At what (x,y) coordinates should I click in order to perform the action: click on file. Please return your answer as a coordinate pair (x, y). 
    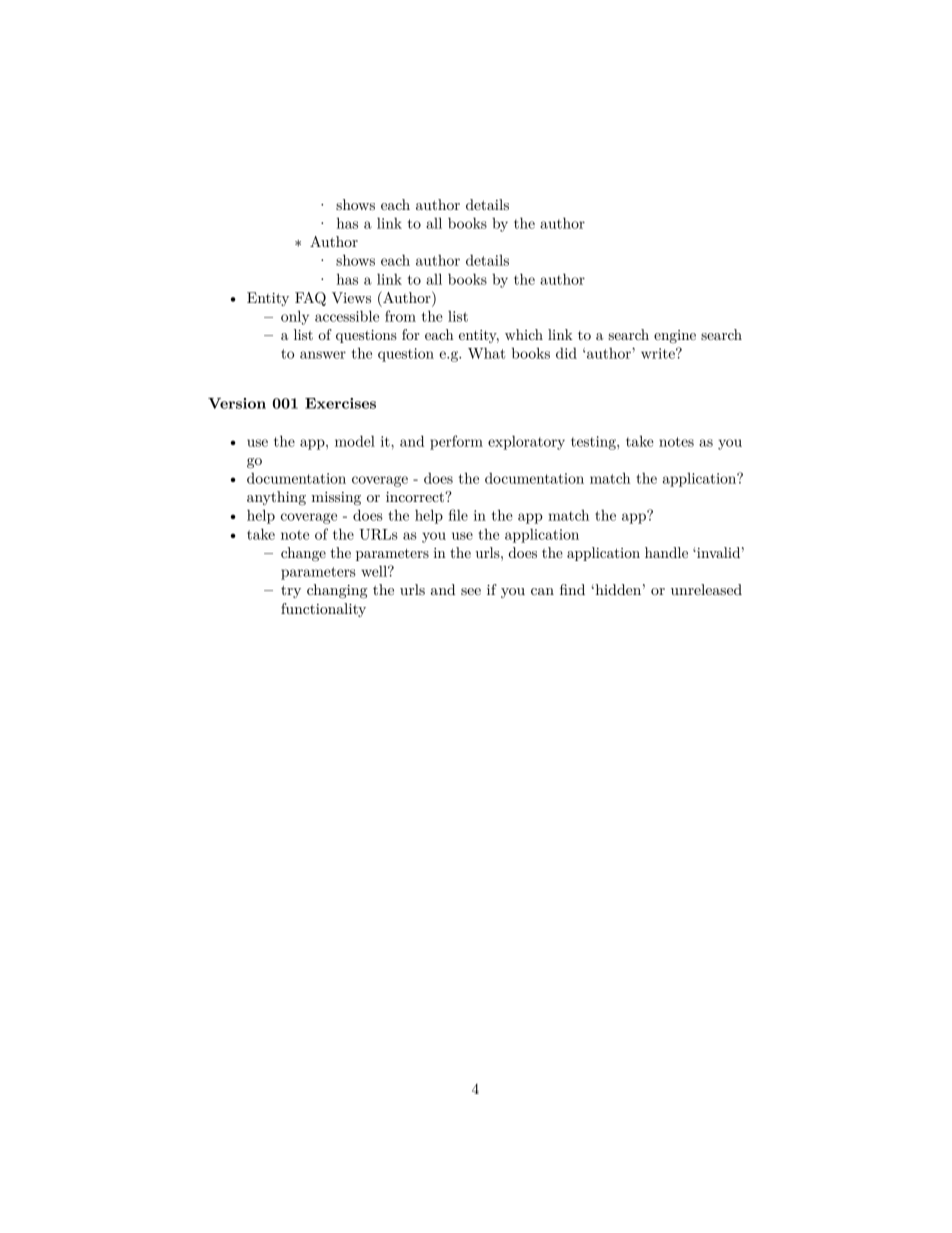
    Looking at the image, I should click on (458, 515).
